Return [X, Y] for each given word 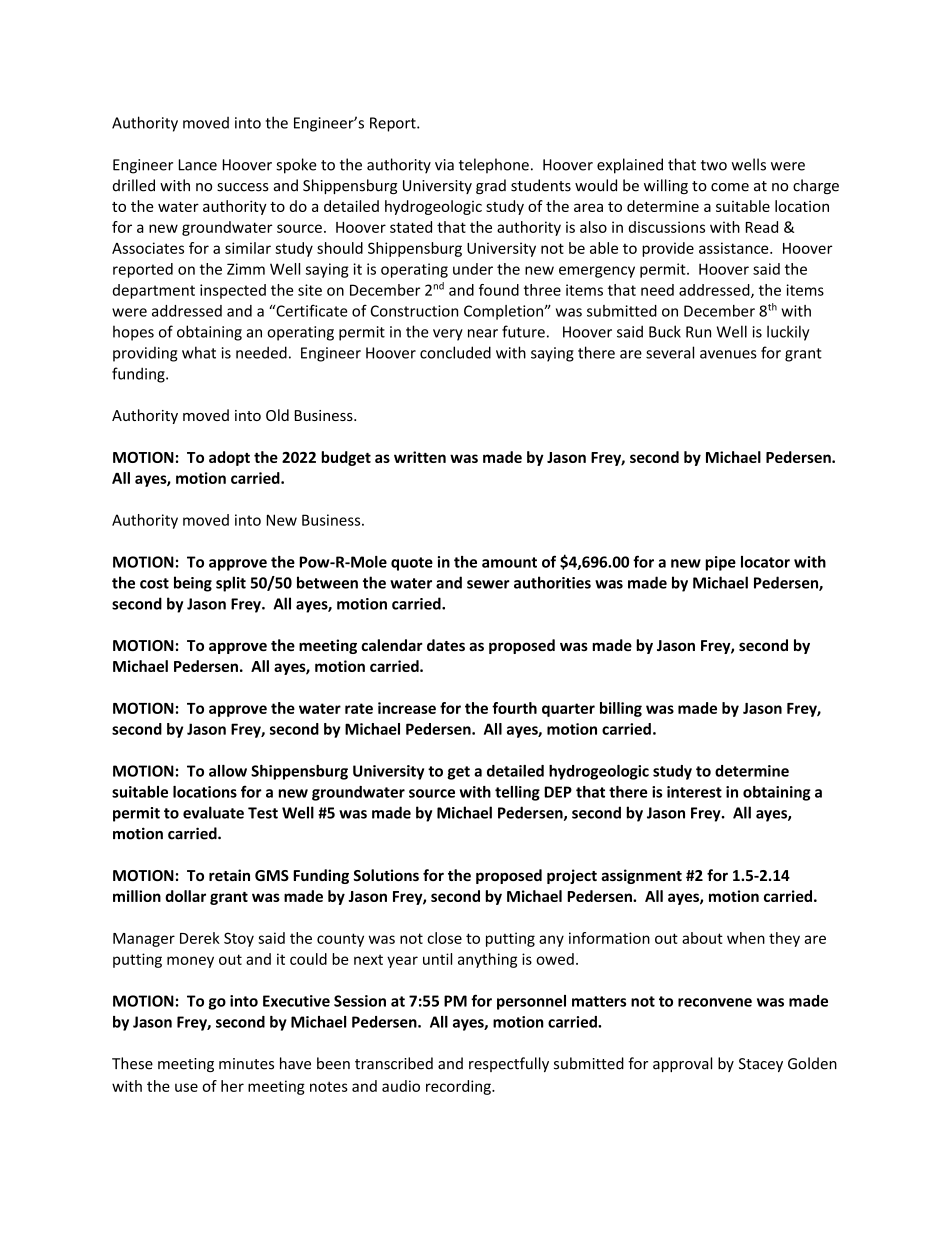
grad [491, 186]
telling [517, 793]
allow [228, 771]
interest [694, 792]
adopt [229, 458]
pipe [720, 563]
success [243, 187]
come [730, 187]
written [420, 457]
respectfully [509, 1064]
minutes [246, 1064]
